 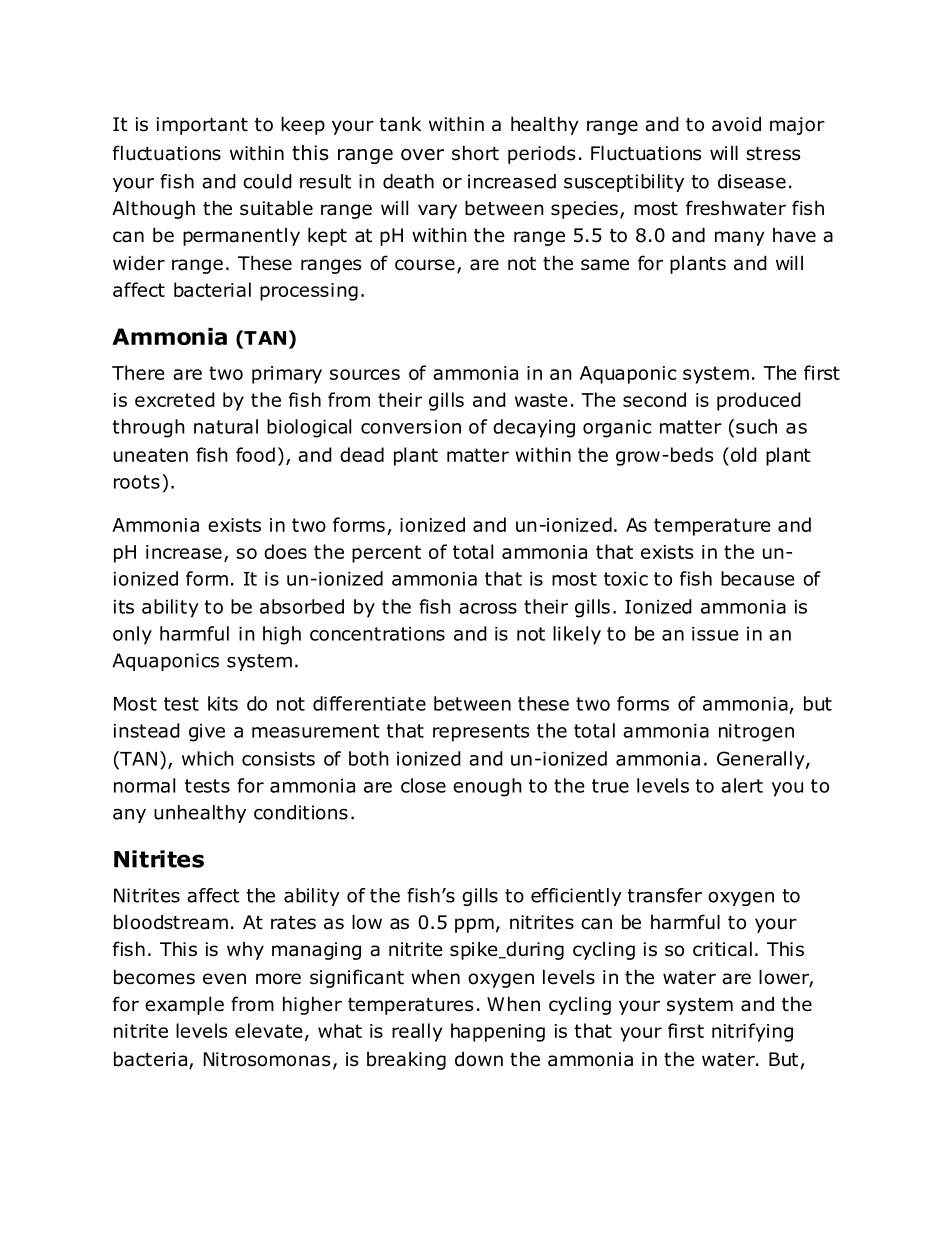 I want to click on which, so click(x=208, y=758).
